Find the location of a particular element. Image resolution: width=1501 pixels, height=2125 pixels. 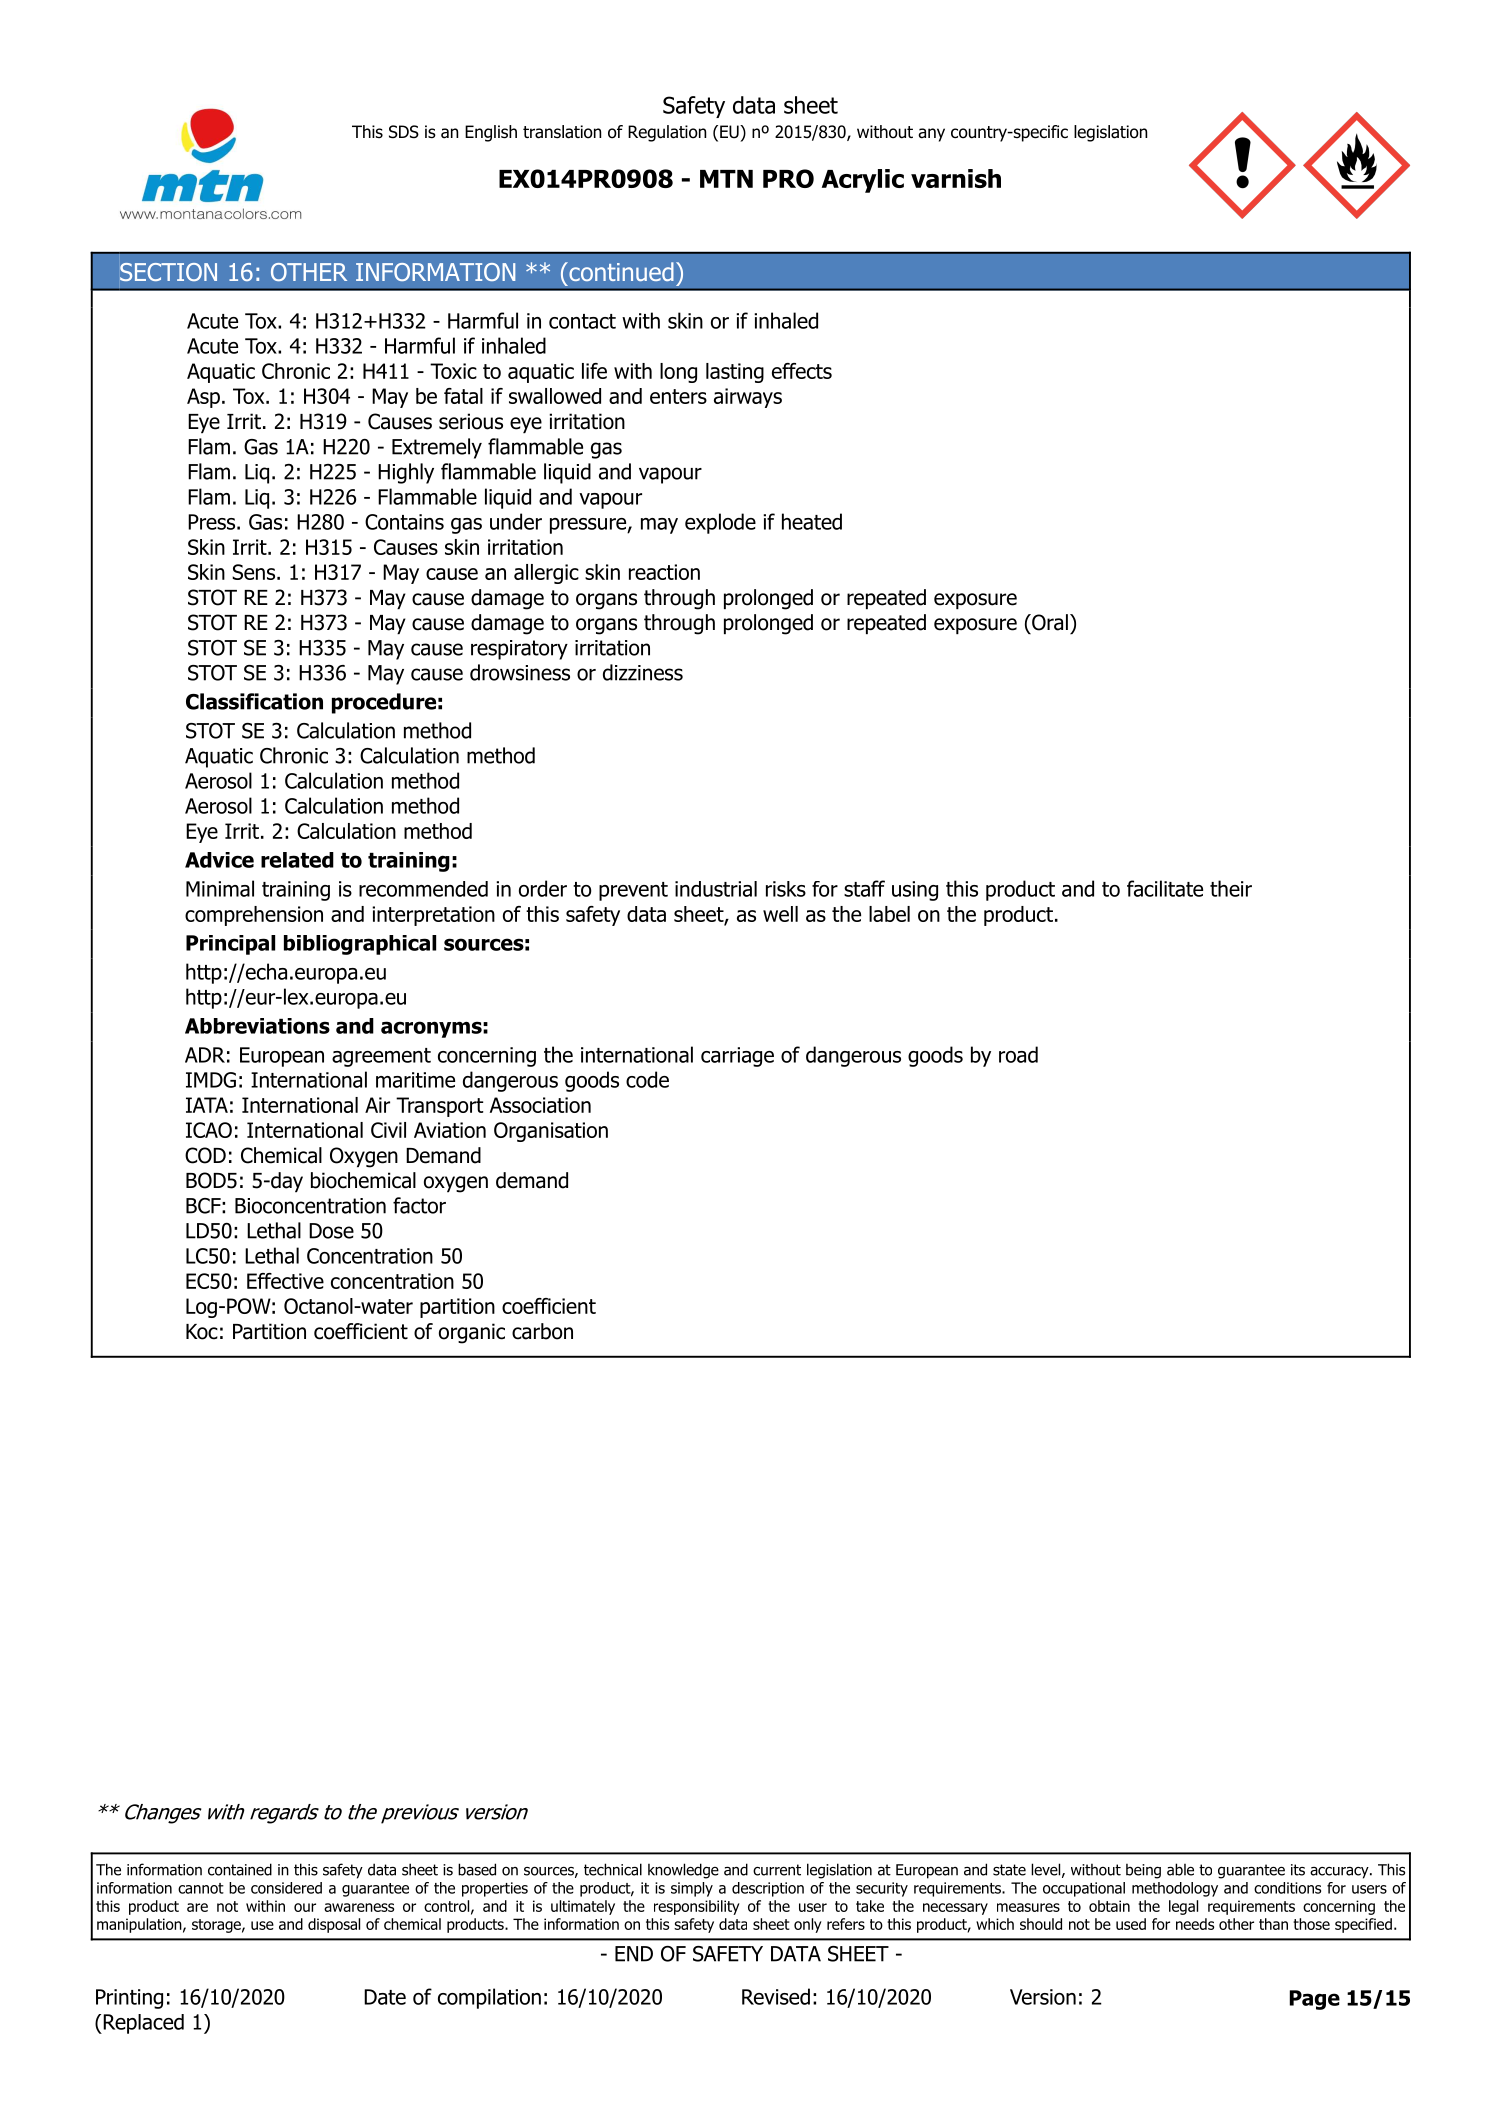

Effective is located at coordinates (285, 1281).
